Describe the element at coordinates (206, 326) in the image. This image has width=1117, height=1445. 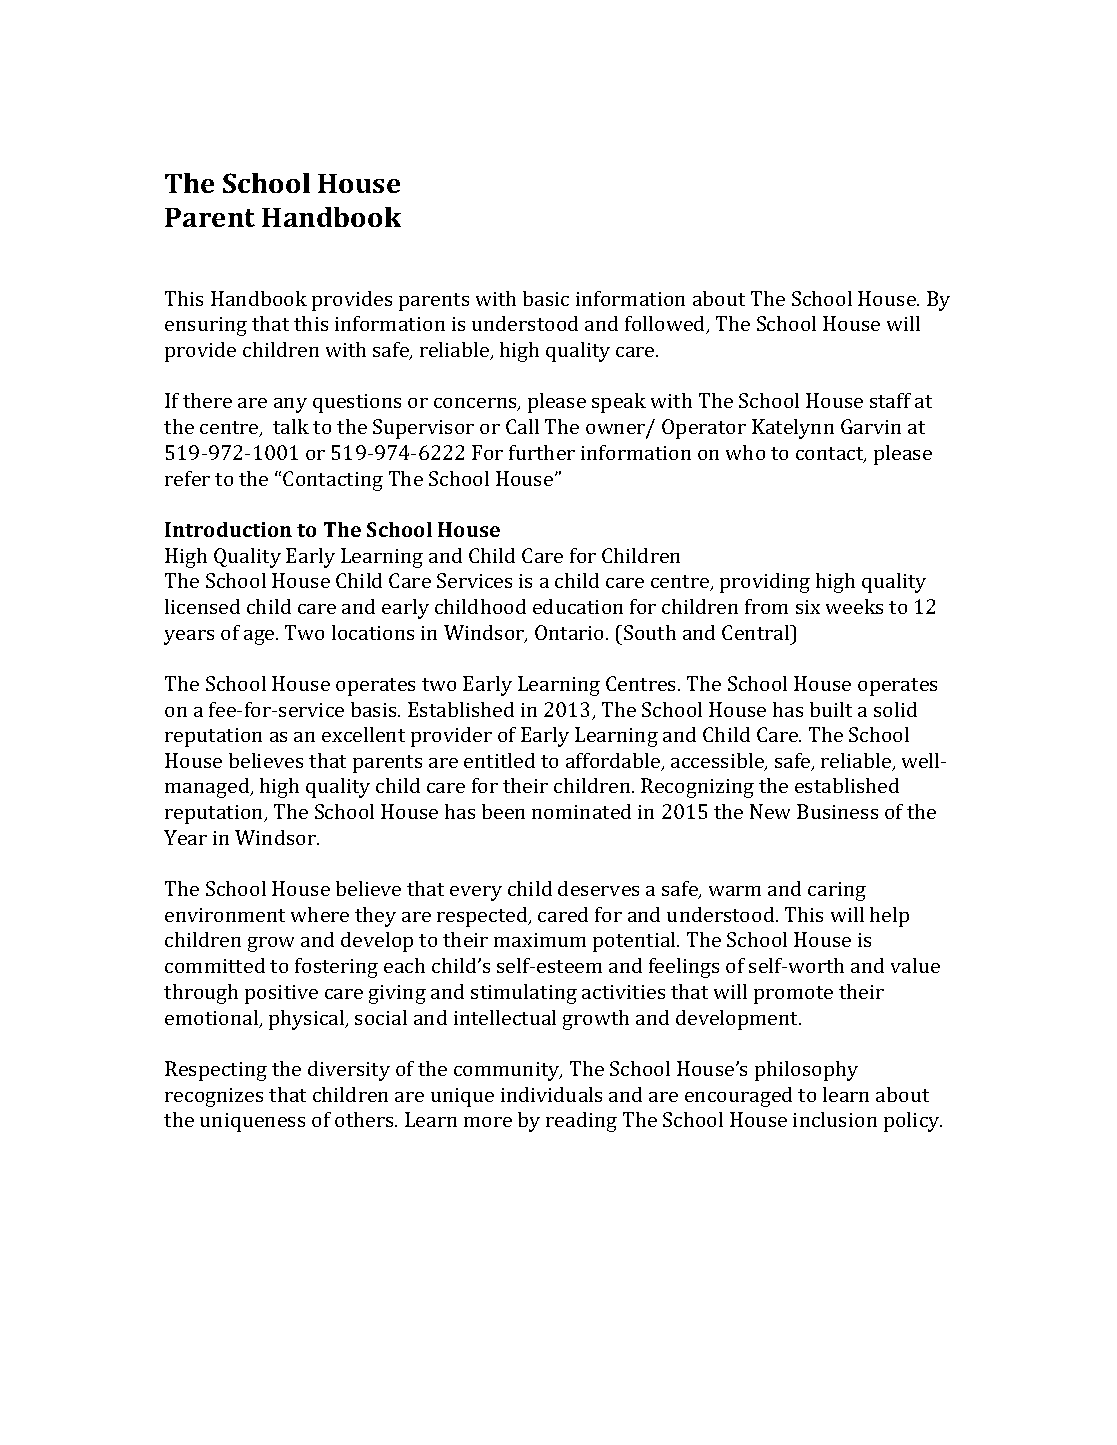
I see `ensuring` at that location.
